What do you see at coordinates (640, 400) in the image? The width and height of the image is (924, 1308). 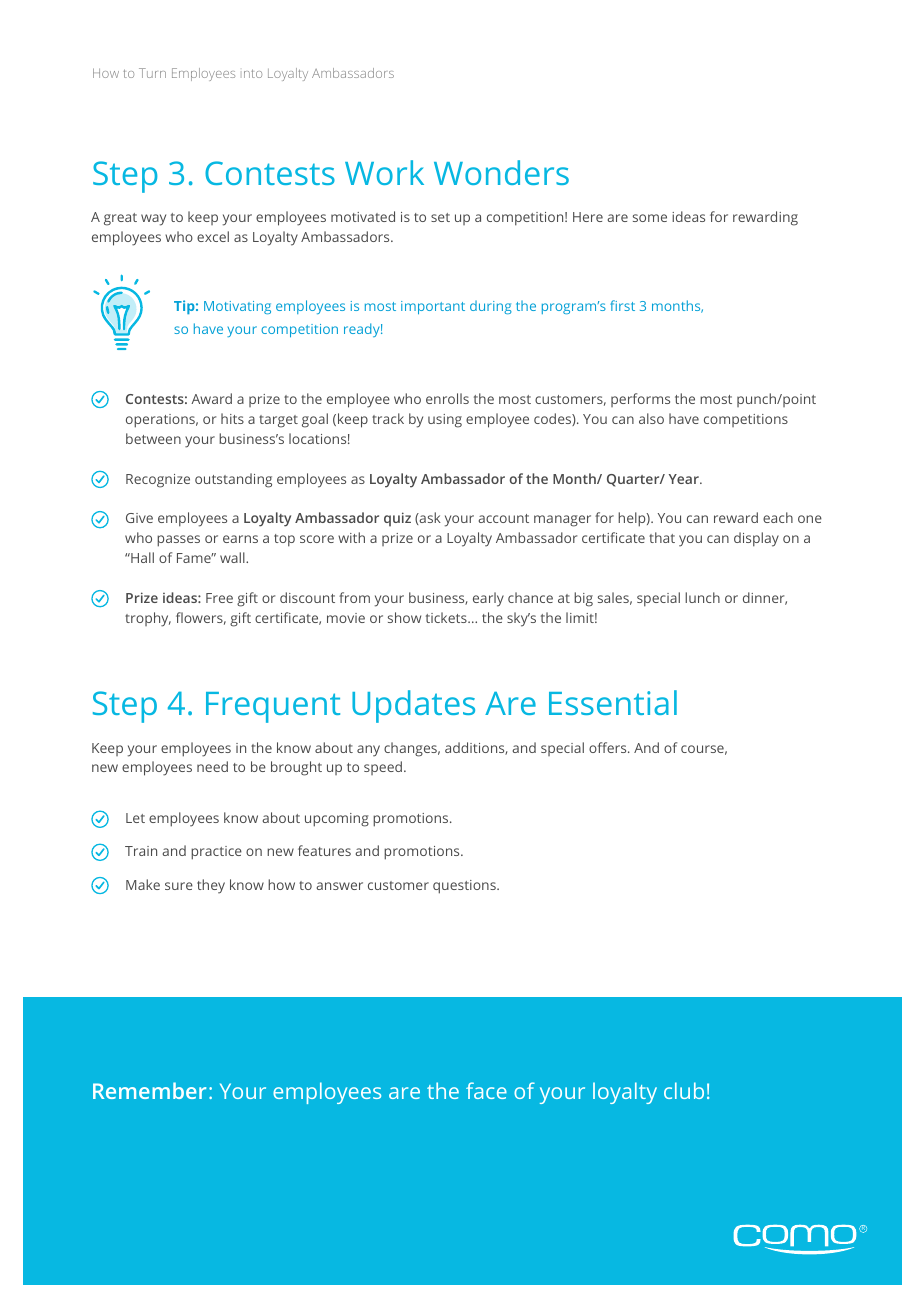 I see `performs` at bounding box center [640, 400].
